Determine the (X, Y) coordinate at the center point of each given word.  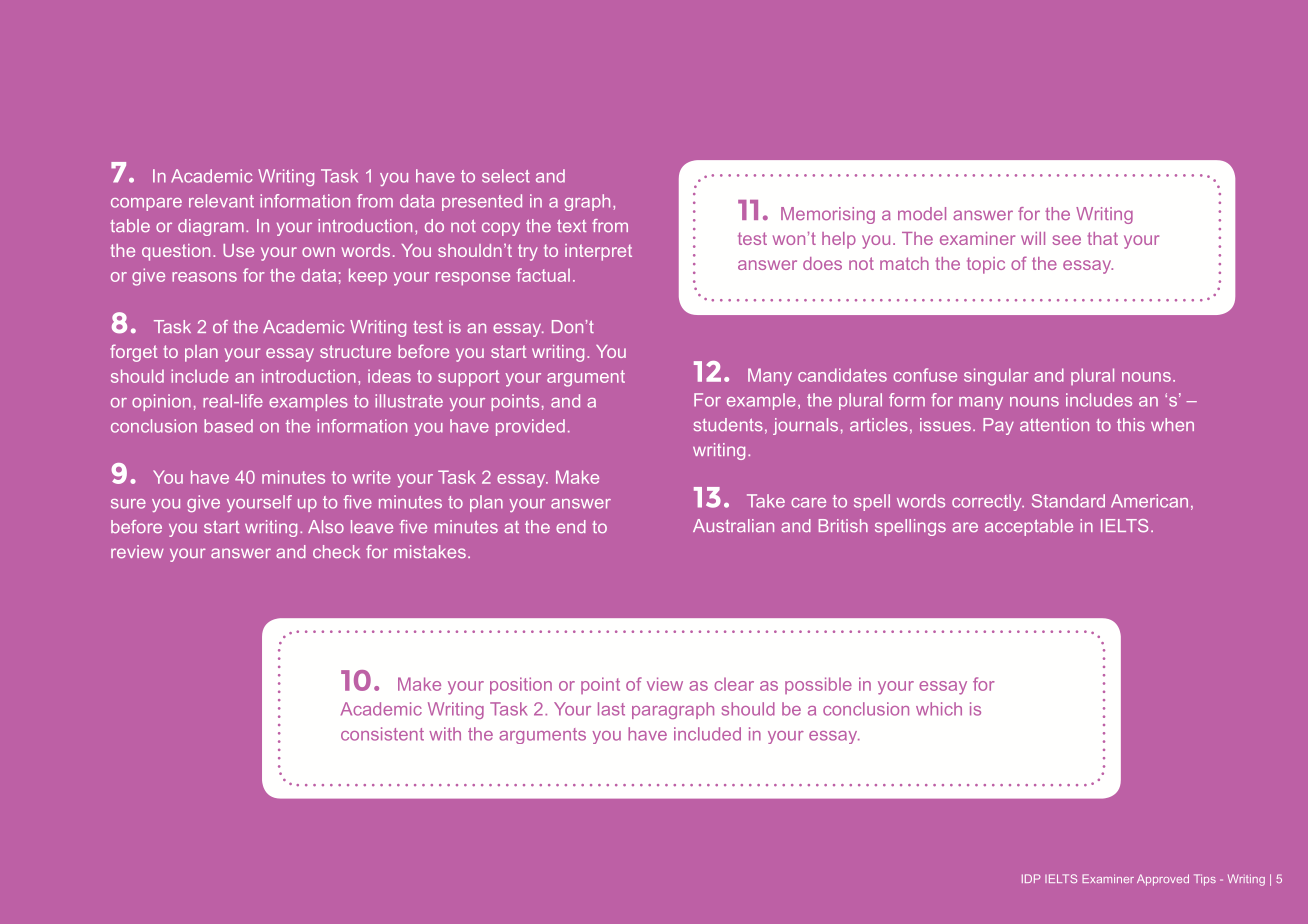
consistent (382, 734)
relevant (221, 201)
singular (996, 377)
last (611, 709)
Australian (733, 525)
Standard (1068, 501)
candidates (842, 375)
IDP (1031, 878)
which (939, 709)
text (571, 226)
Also (326, 526)
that (1103, 238)
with (445, 734)
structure (355, 351)
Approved (1163, 880)
